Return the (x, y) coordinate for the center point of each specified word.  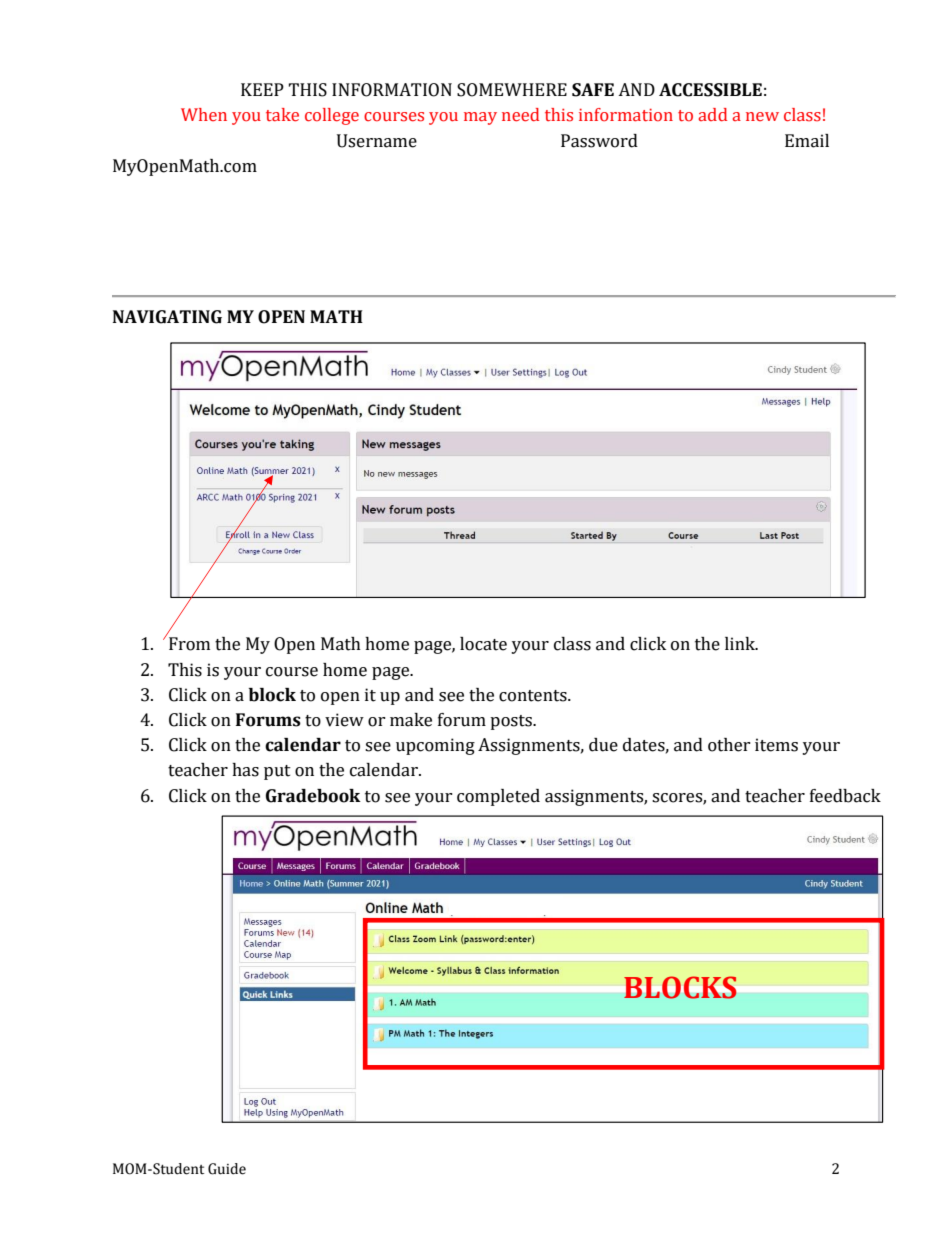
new (762, 116)
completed (498, 797)
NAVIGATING (167, 317)
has (245, 770)
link (741, 643)
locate (483, 644)
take (282, 115)
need (520, 115)
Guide (227, 1169)
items (776, 745)
